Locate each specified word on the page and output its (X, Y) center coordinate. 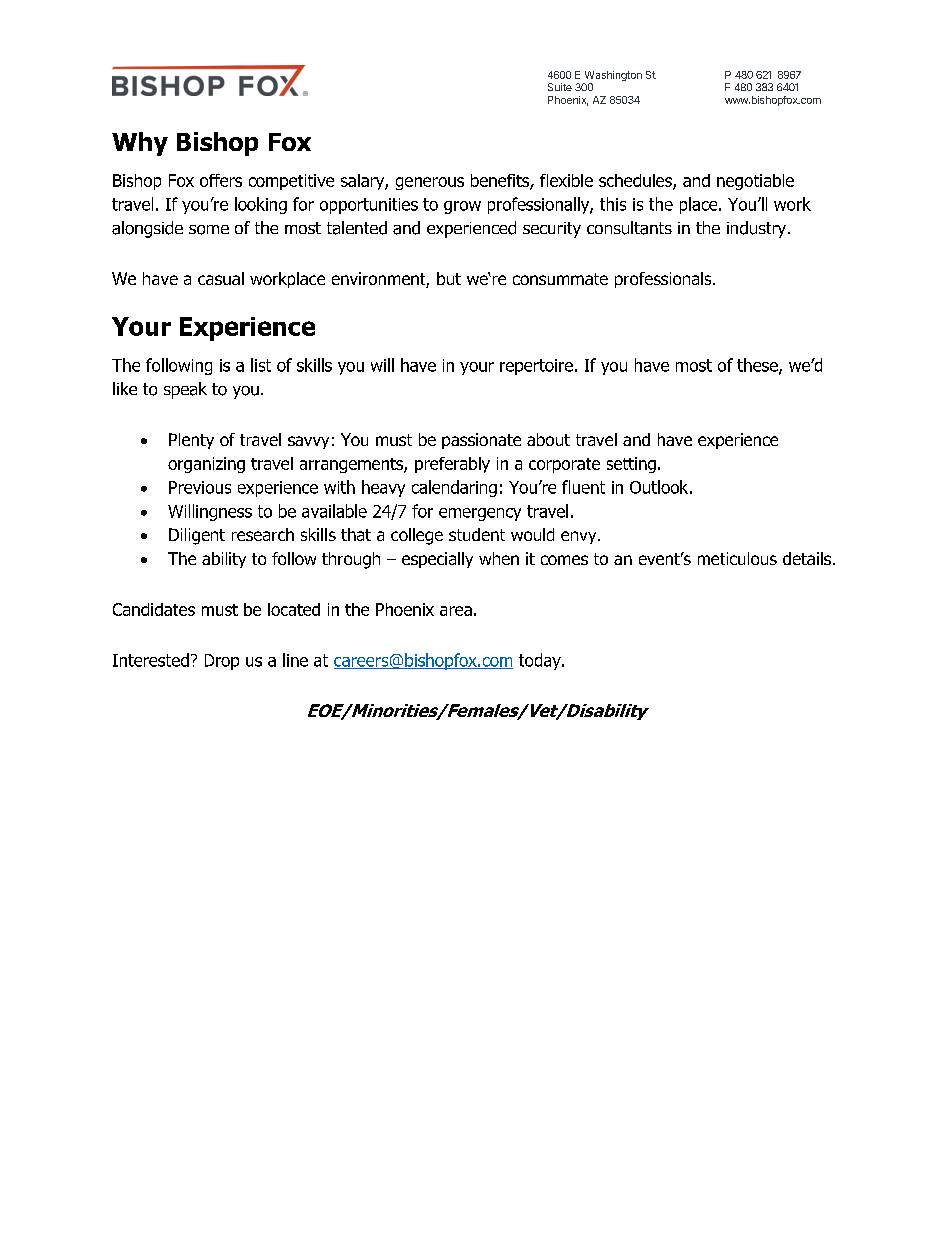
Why (140, 144)
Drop (222, 662)
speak (185, 390)
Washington (613, 76)
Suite (560, 87)
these (758, 366)
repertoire (536, 367)
